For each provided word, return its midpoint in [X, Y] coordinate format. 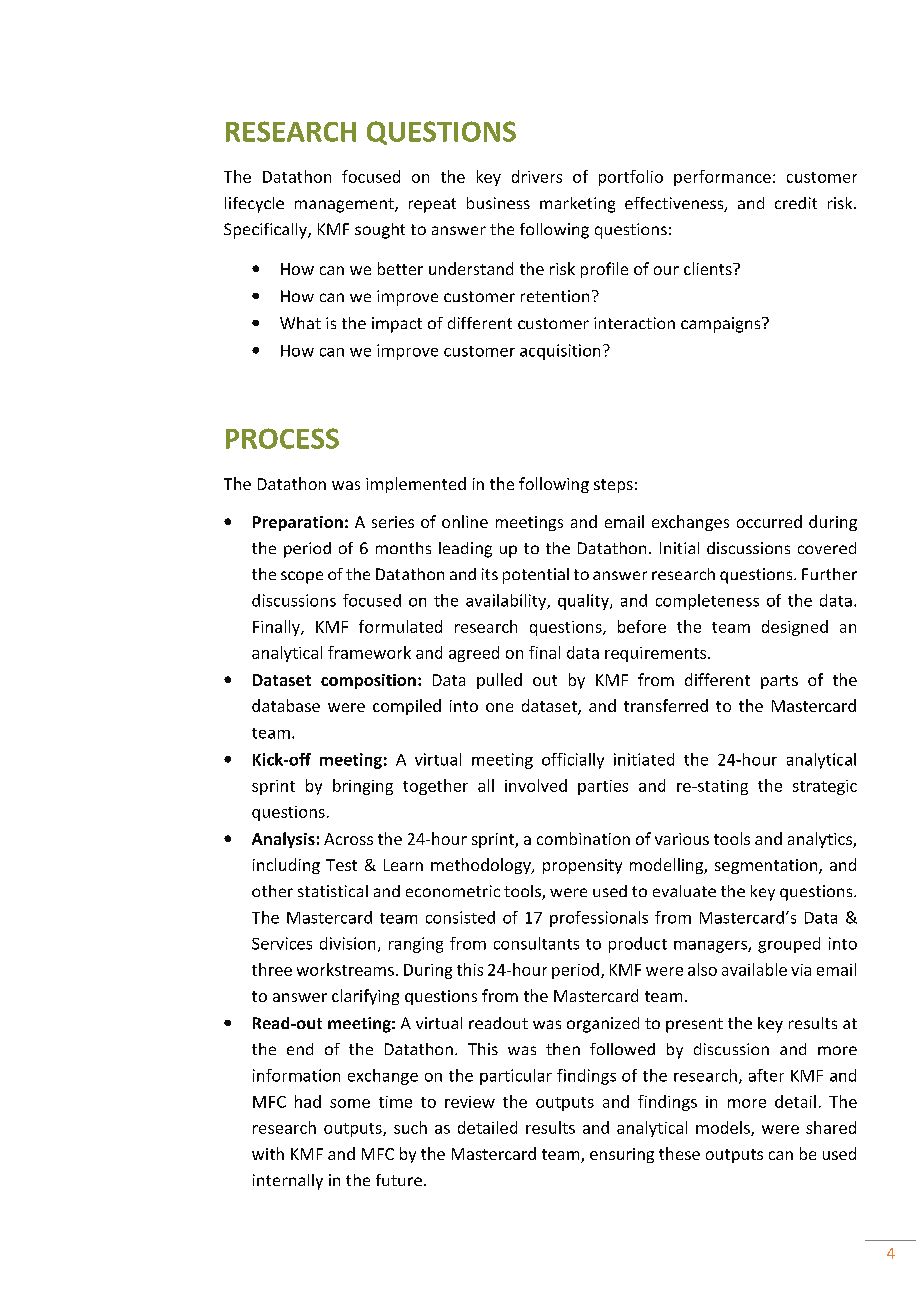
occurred [769, 521]
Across [348, 839]
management [345, 205]
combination [583, 838]
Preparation [298, 523]
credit [796, 203]
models [724, 1128]
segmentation [767, 866]
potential [536, 576]
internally [288, 1182]
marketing [577, 205]
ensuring [622, 1155]
